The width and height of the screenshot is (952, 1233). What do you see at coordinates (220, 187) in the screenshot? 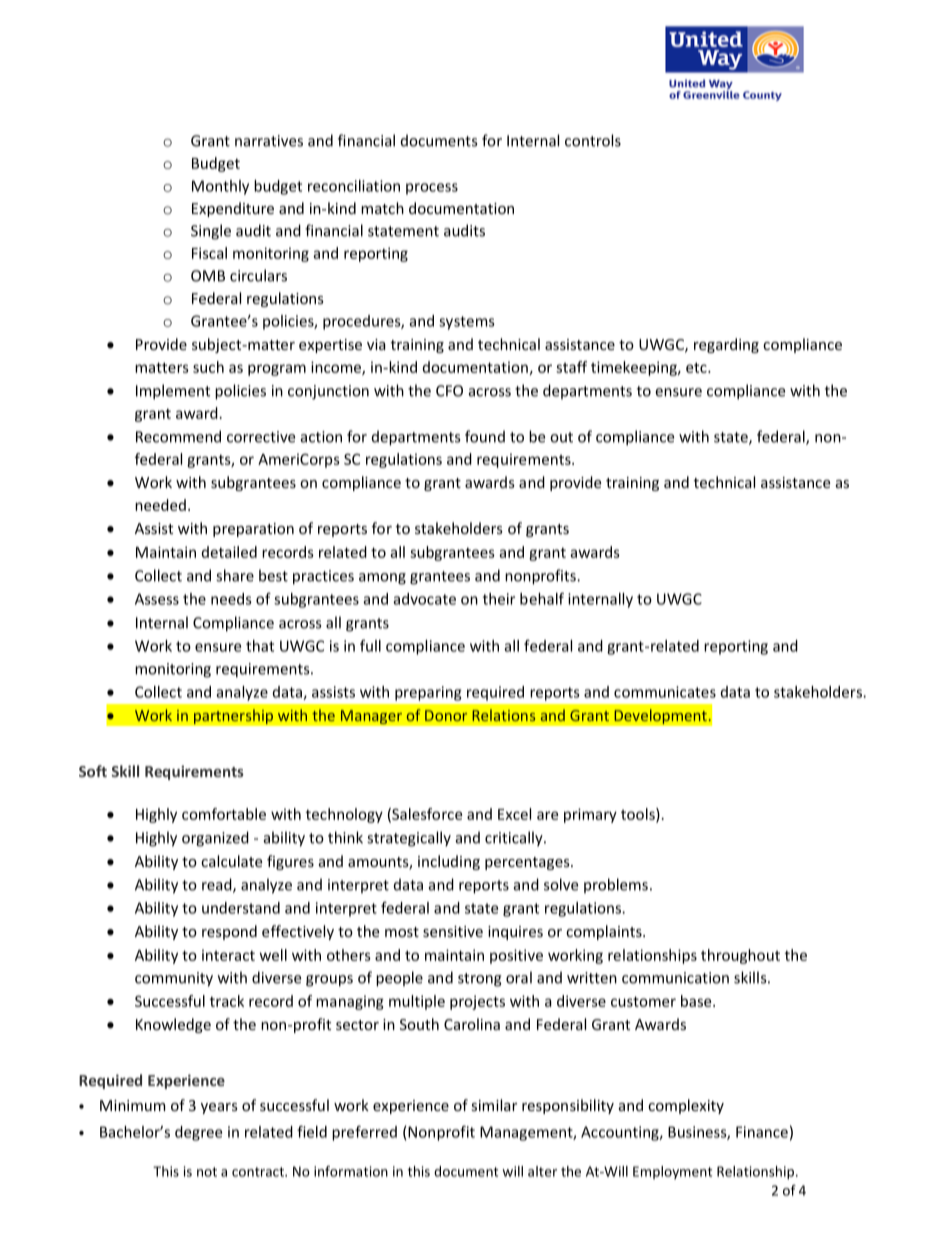
I see `Monthly` at bounding box center [220, 187].
